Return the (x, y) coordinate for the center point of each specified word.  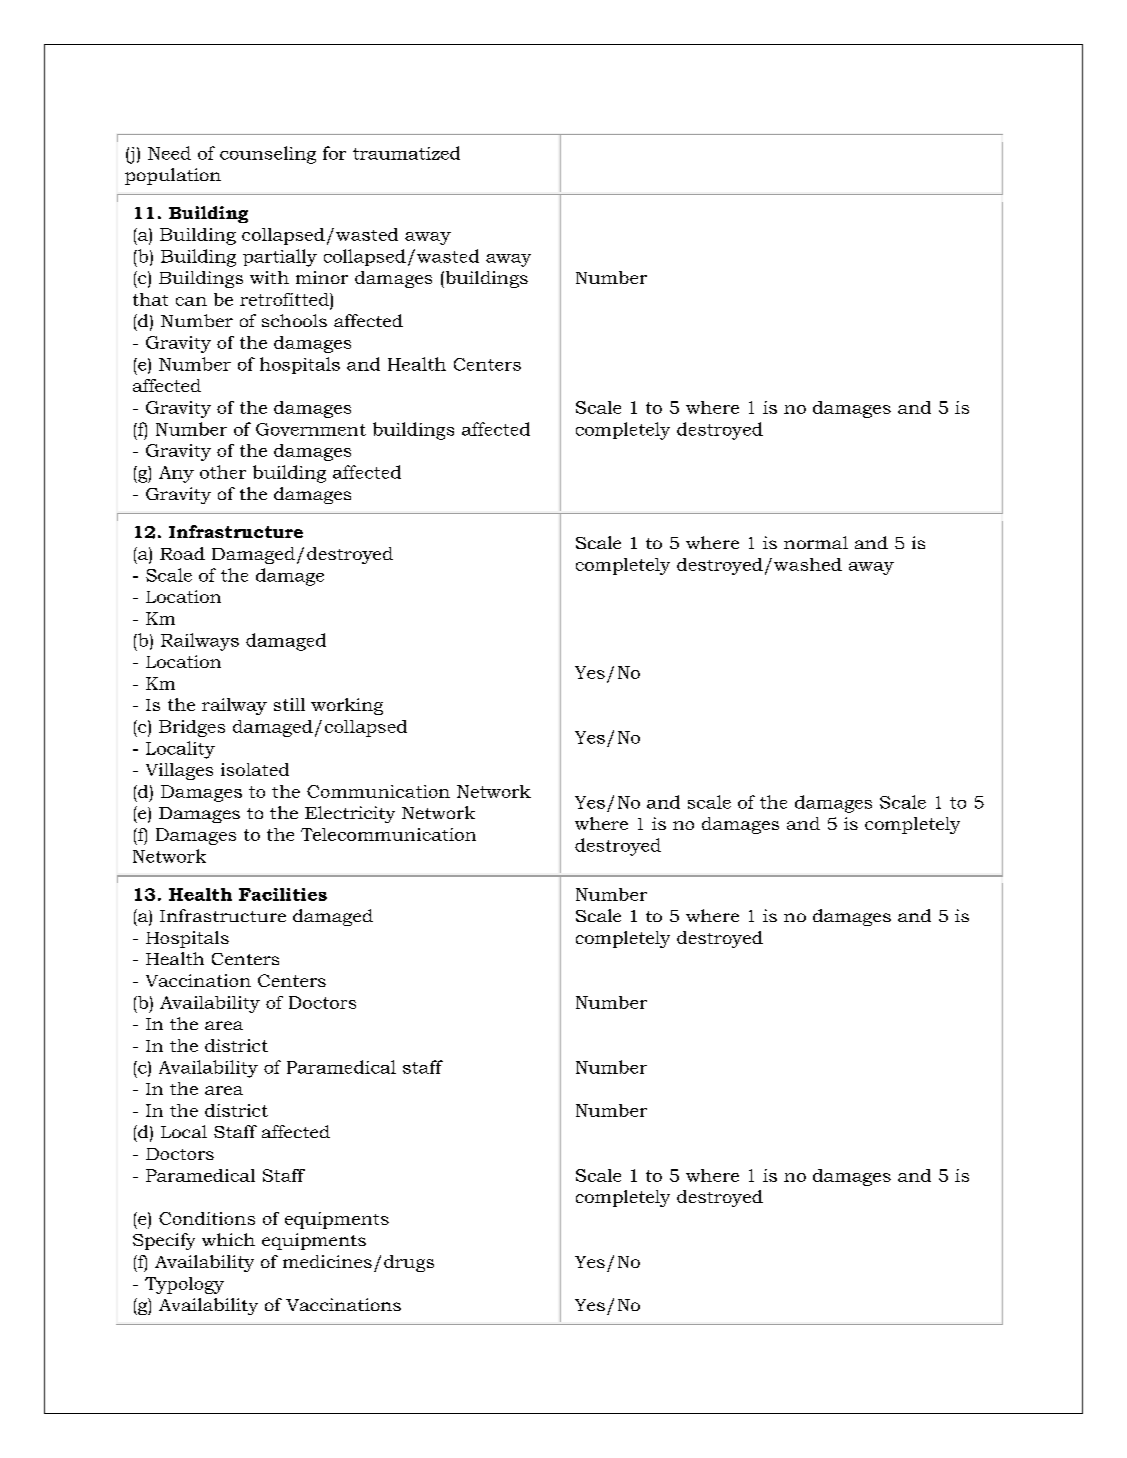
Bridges (192, 728)
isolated (255, 769)
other (223, 472)
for (334, 153)
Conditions (207, 1218)
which (228, 1239)
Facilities (283, 894)
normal (816, 542)
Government (311, 429)
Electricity (350, 814)
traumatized (406, 153)
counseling (268, 155)
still (289, 704)
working (347, 706)
